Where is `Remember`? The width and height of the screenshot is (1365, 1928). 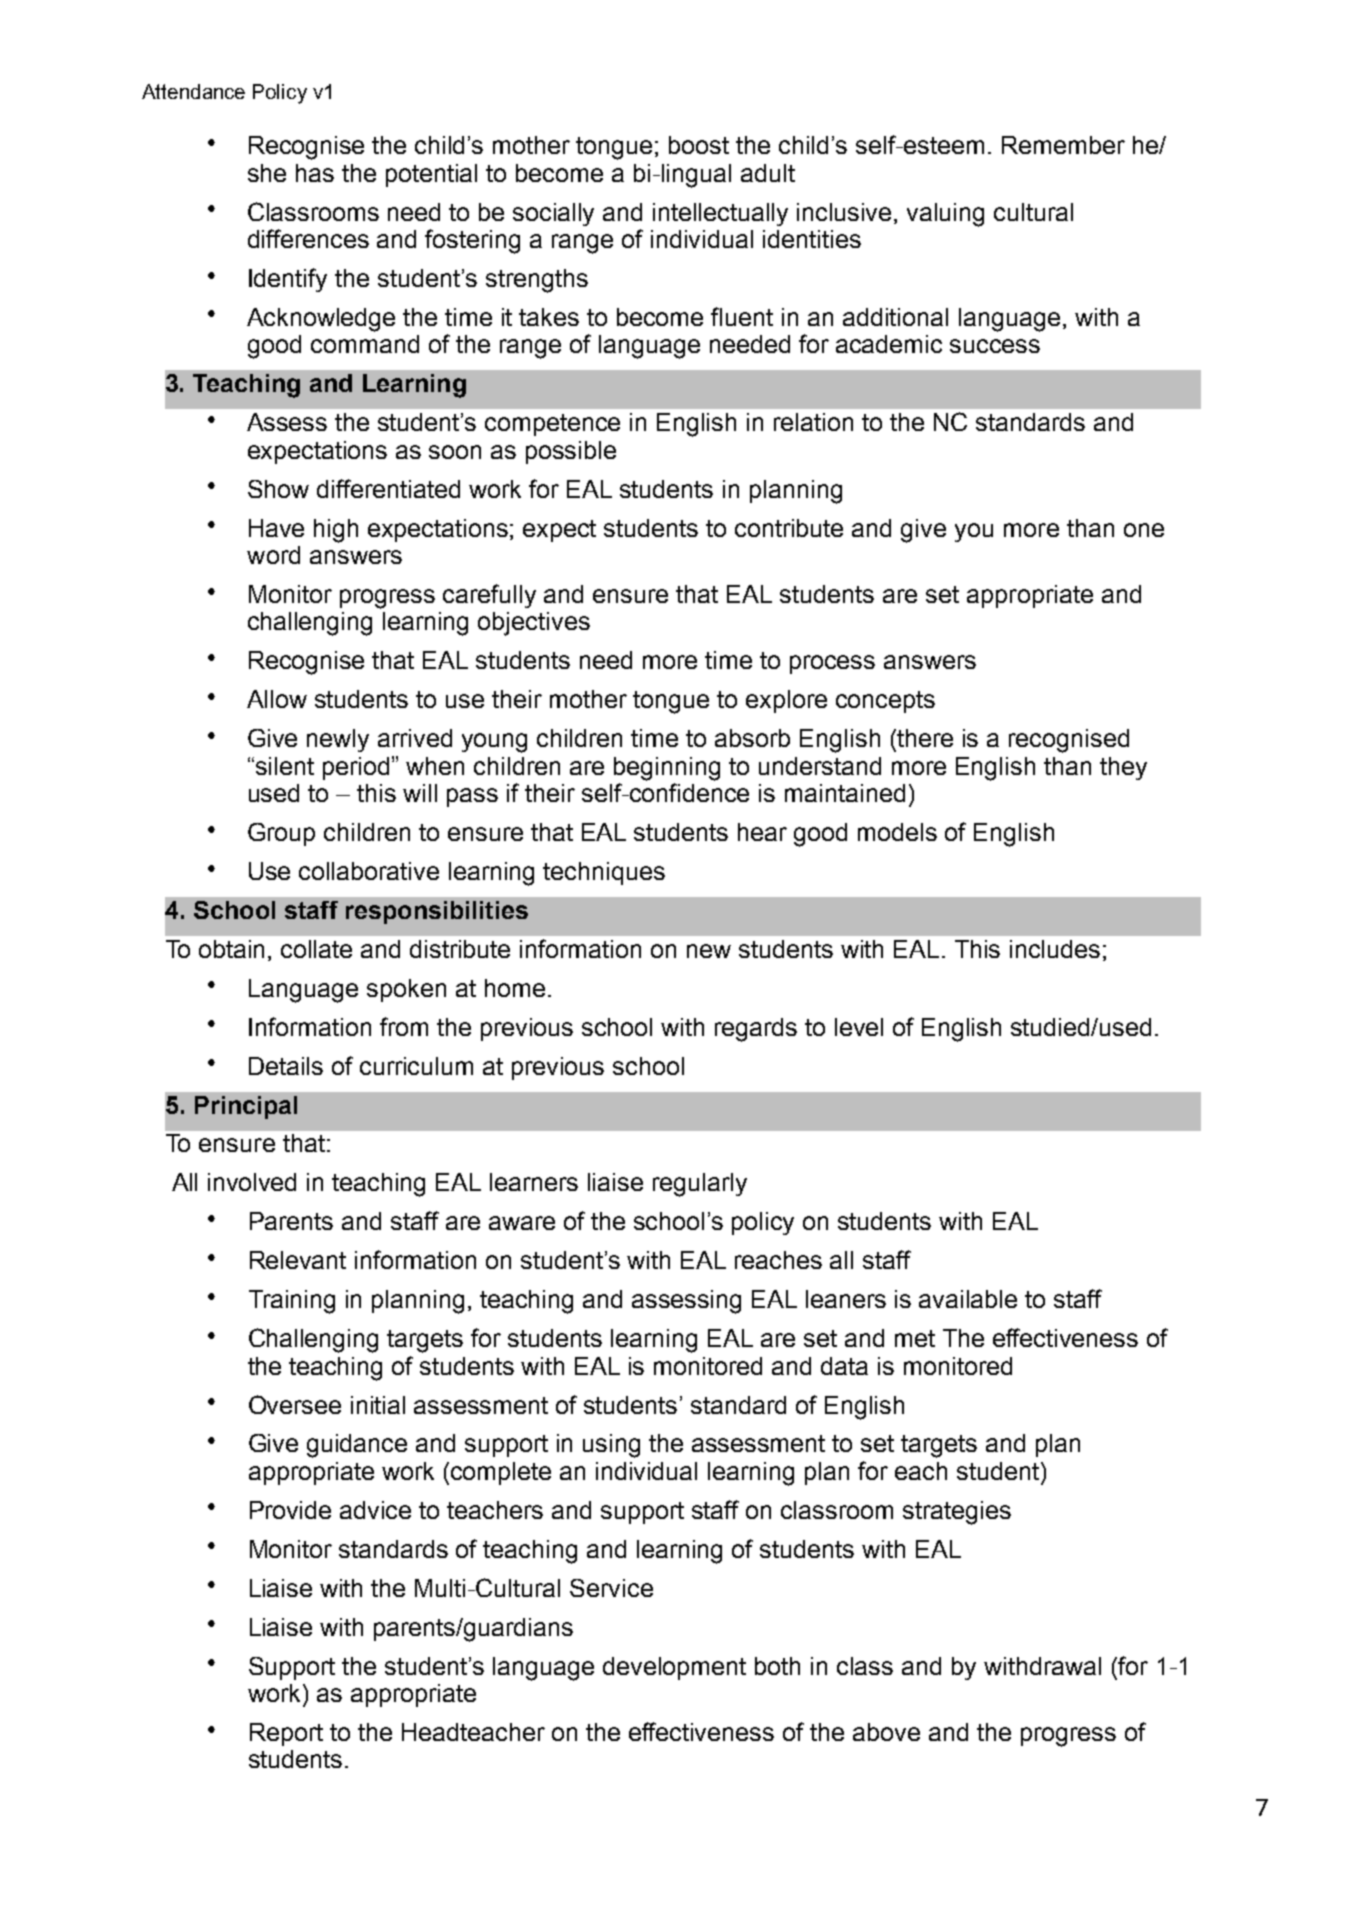
Remember is located at coordinates (1063, 145).
